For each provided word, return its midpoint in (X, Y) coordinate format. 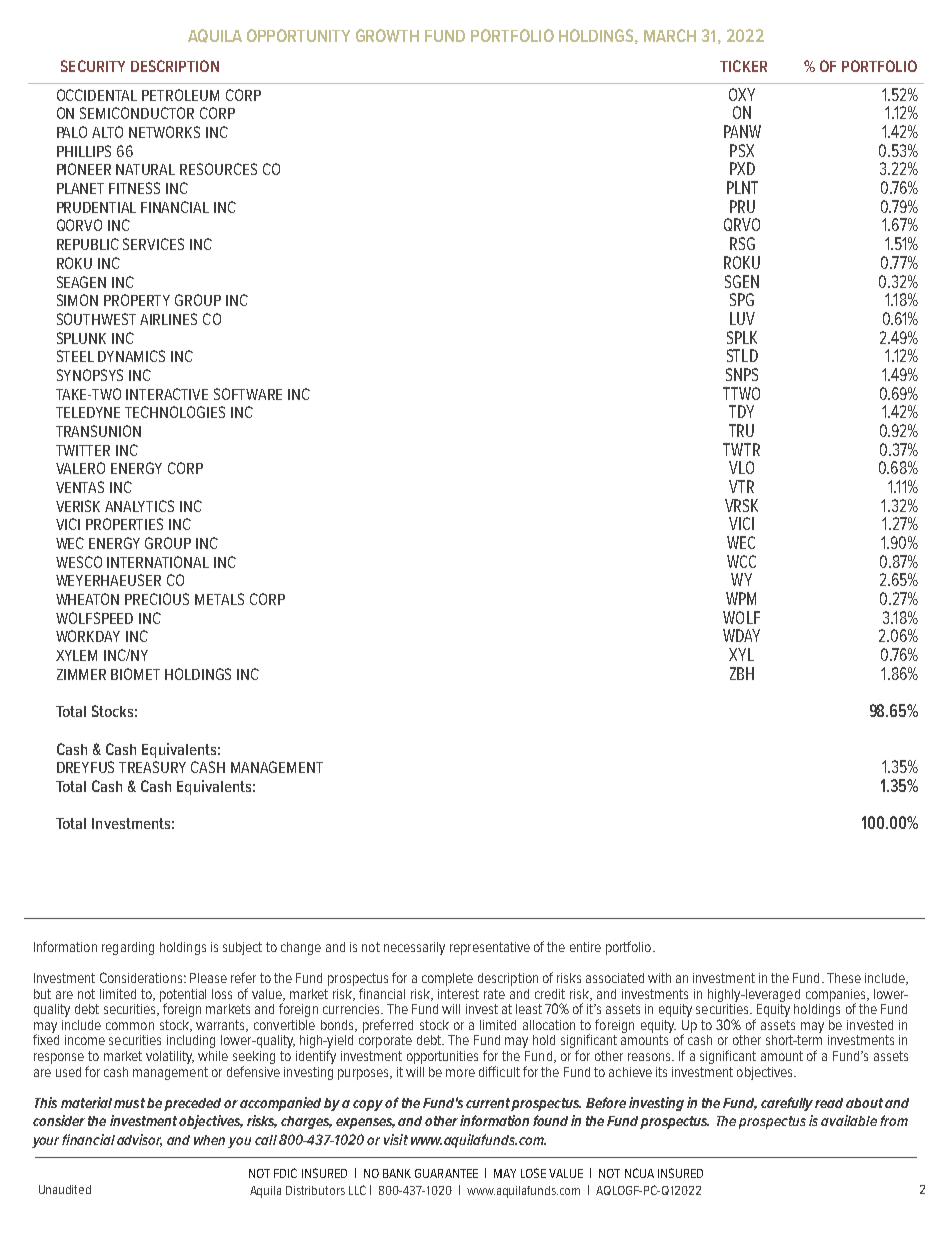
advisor (139, 1140)
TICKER (743, 66)
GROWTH (387, 35)
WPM (741, 598)
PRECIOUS (157, 599)
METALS (219, 599)
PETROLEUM (180, 95)
